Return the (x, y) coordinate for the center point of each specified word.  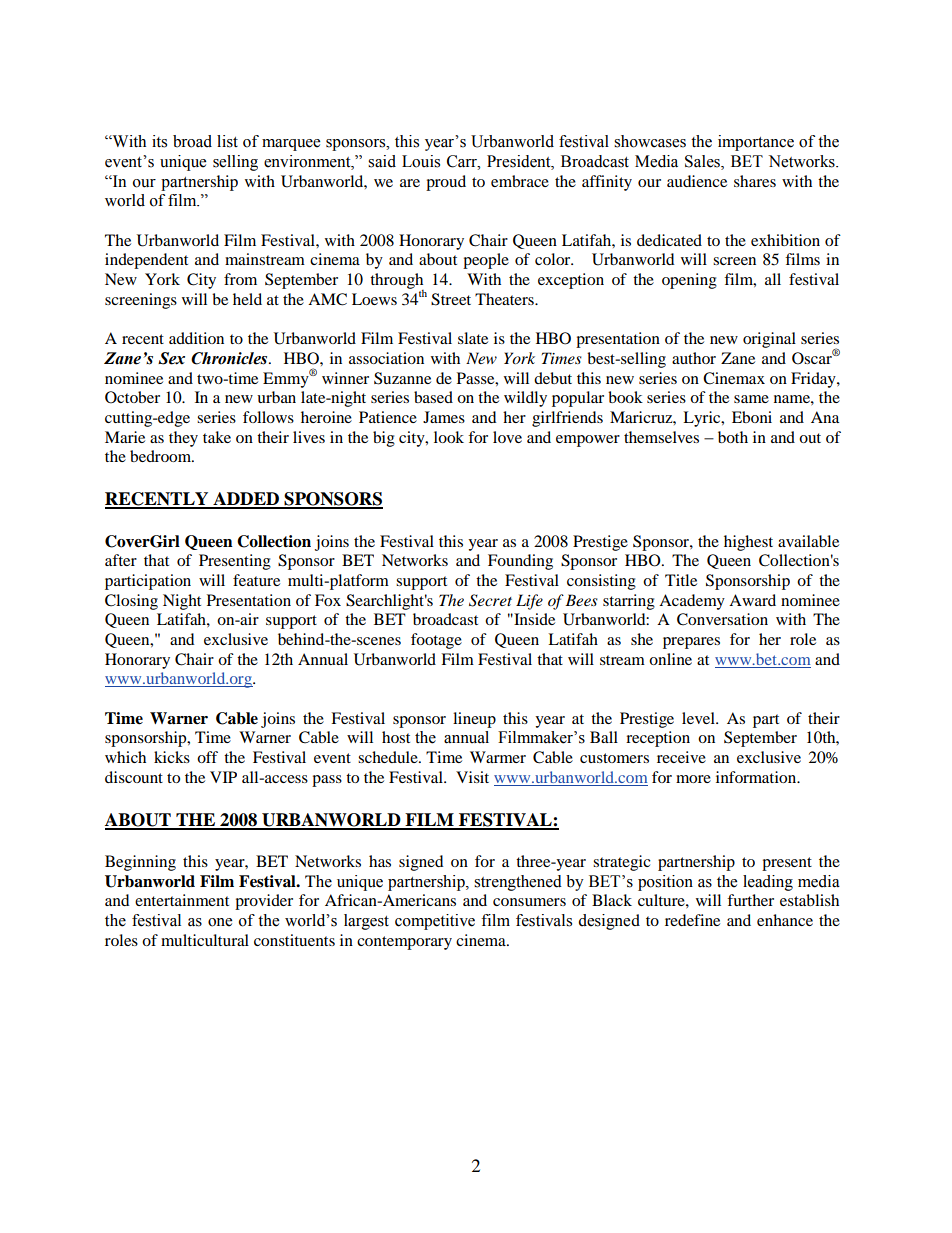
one (220, 922)
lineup (474, 720)
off (207, 757)
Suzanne (402, 378)
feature (256, 580)
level (699, 718)
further (750, 900)
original (769, 340)
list (227, 141)
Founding (520, 562)
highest (748, 543)
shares (755, 181)
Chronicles (230, 358)
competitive (435, 922)
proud (446, 183)
